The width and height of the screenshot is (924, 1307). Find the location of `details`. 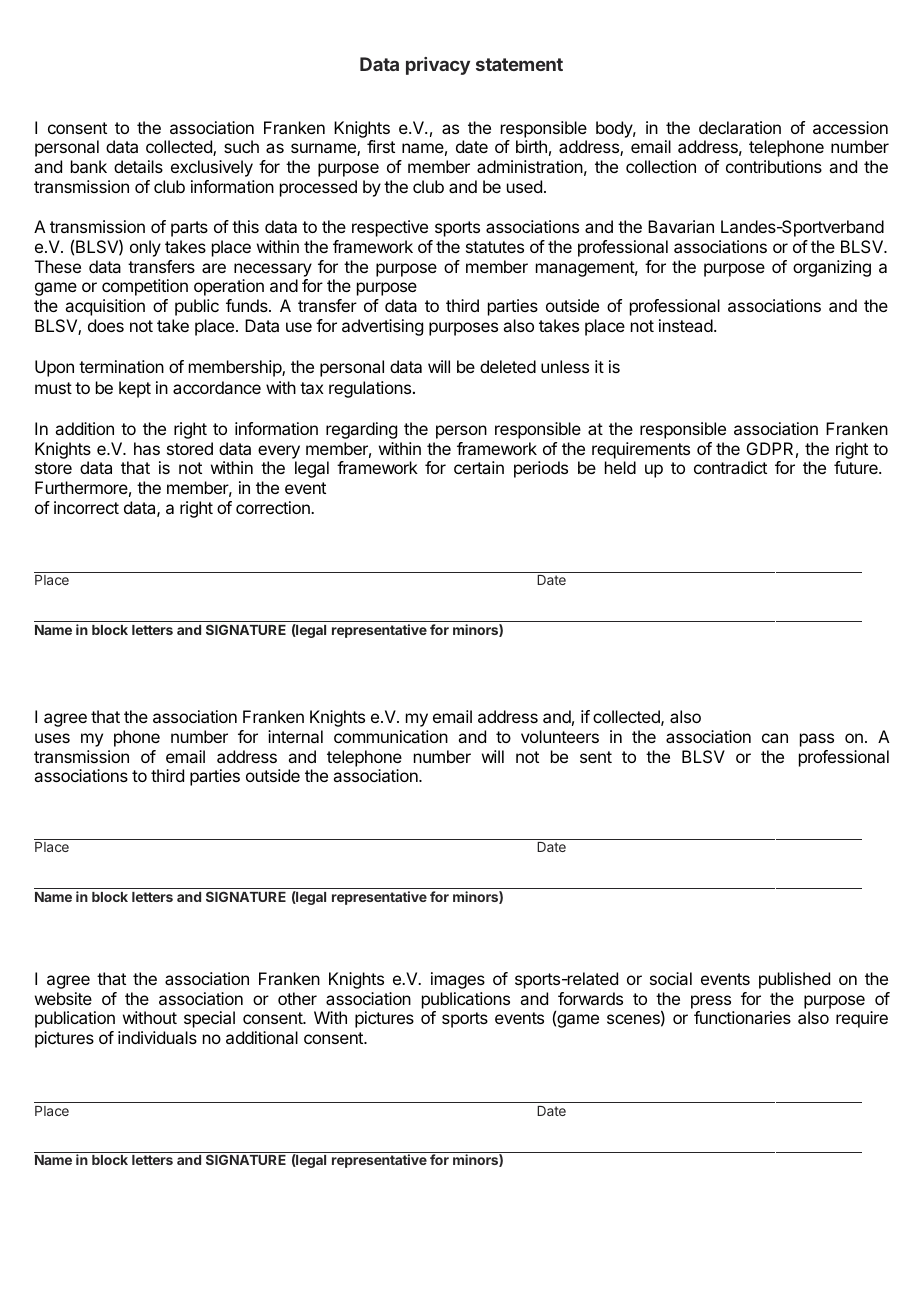

details is located at coordinates (138, 166).
